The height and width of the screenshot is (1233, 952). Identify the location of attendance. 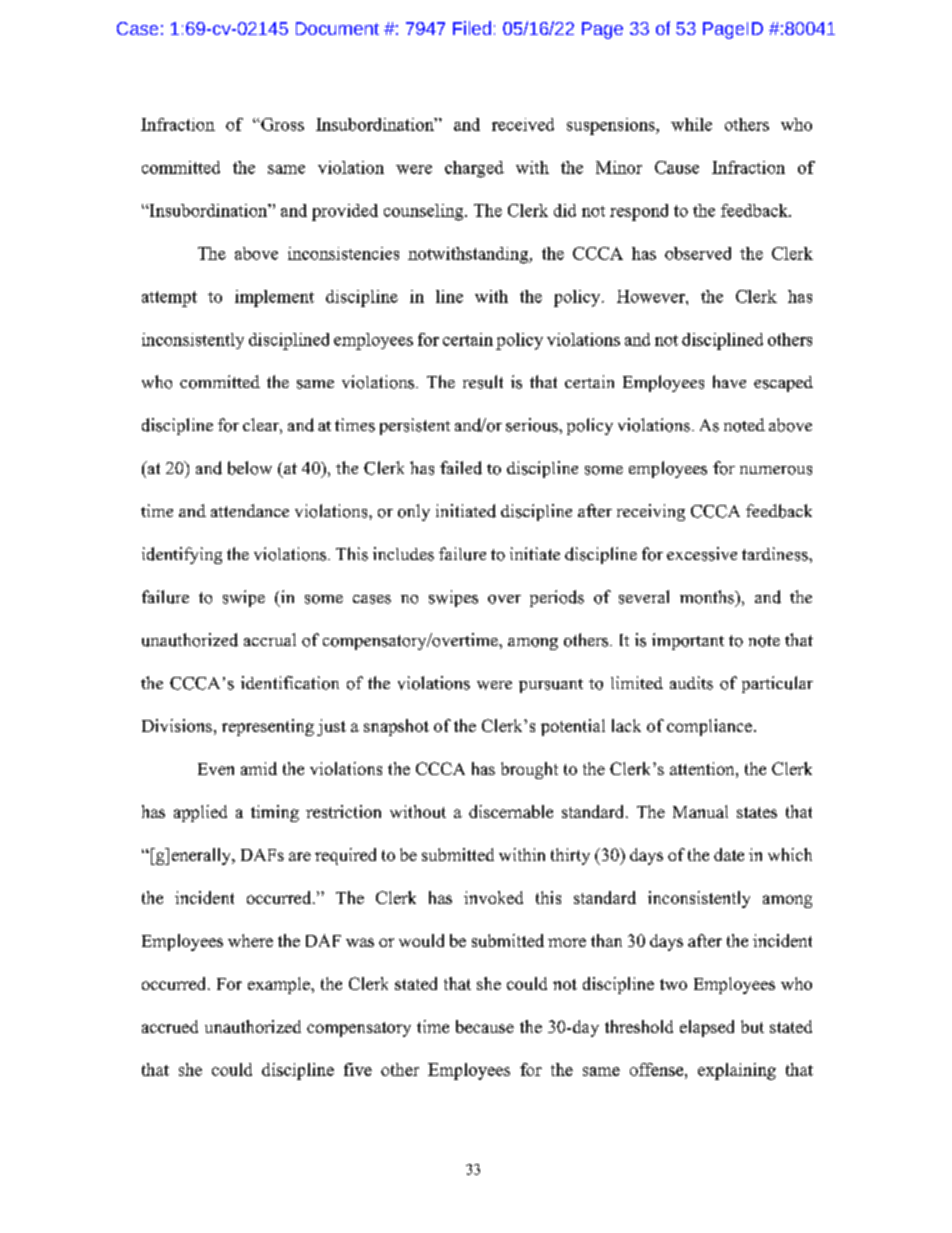
(250, 510).
